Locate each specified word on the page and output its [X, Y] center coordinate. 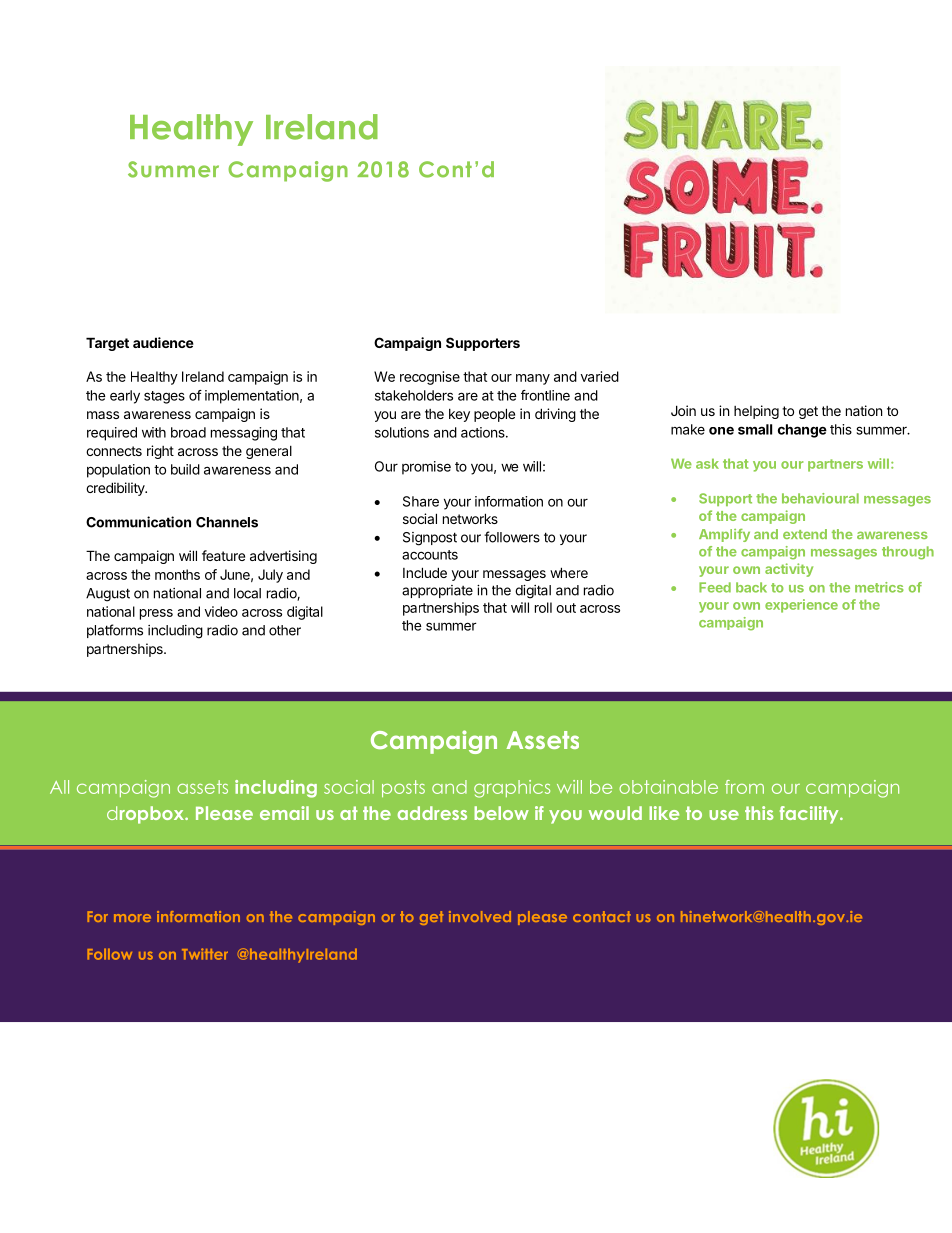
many [533, 379]
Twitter [205, 954]
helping [756, 412]
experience [801, 606]
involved [480, 916]
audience [163, 342]
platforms [115, 631]
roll [543, 607]
